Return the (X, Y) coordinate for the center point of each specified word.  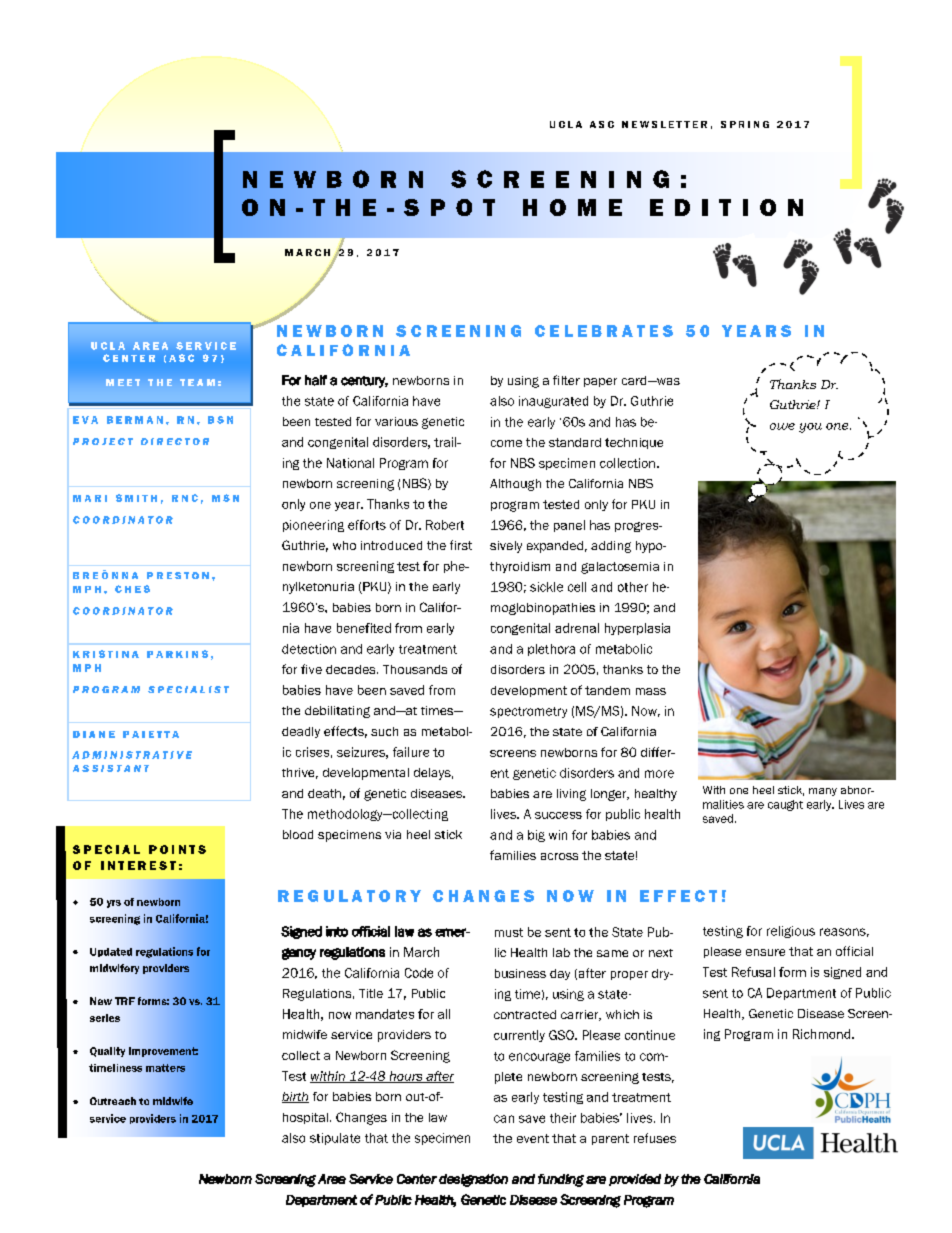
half (316, 380)
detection (309, 649)
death (324, 793)
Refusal (753, 972)
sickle (546, 587)
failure (411, 752)
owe (782, 426)
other (633, 587)
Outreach (113, 1101)
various (396, 421)
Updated (111, 952)
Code (419, 973)
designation (473, 1180)
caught (785, 805)
